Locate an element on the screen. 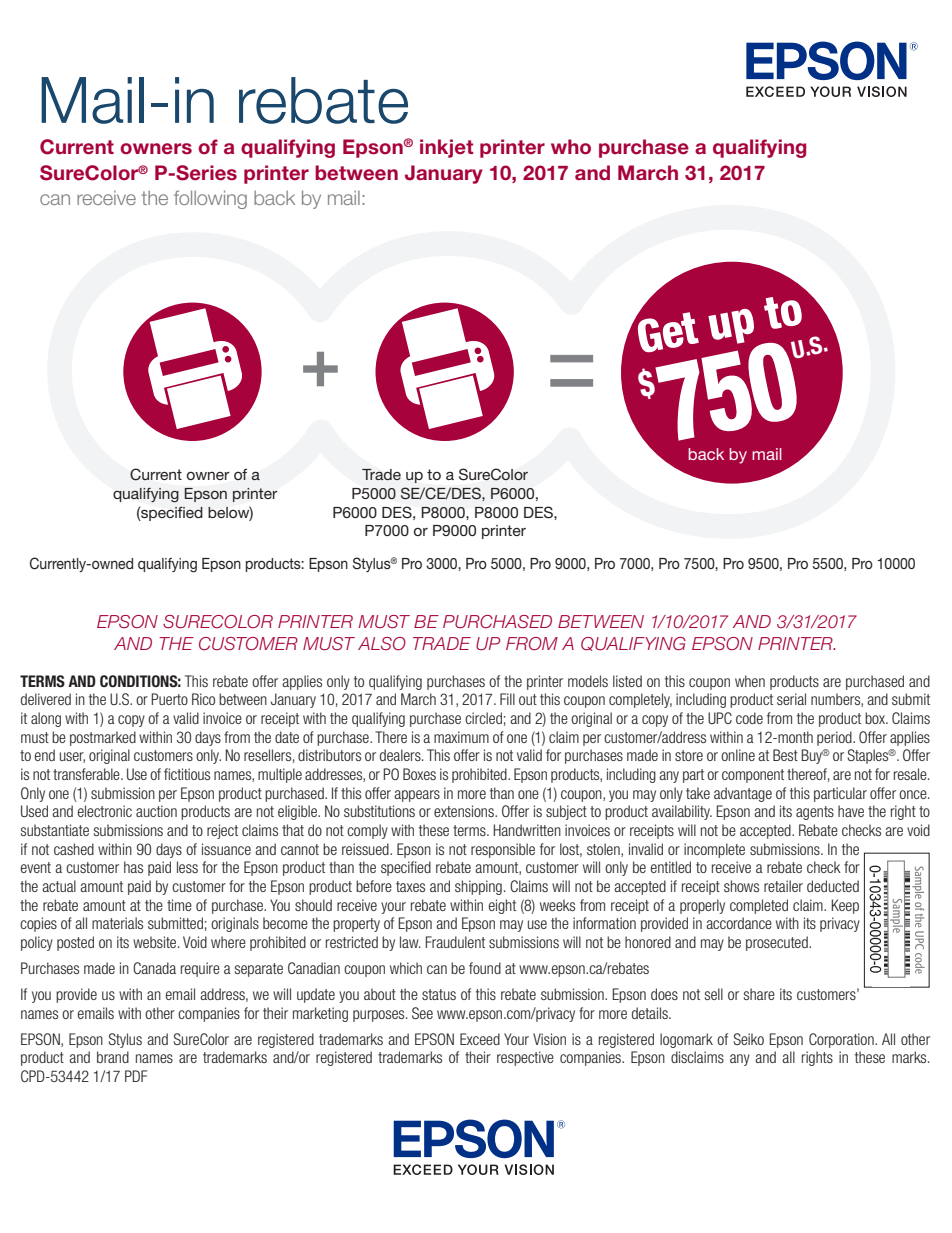 Image resolution: width=952 pixels, height=1233 pixels. Corporation is located at coordinates (842, 1040).
